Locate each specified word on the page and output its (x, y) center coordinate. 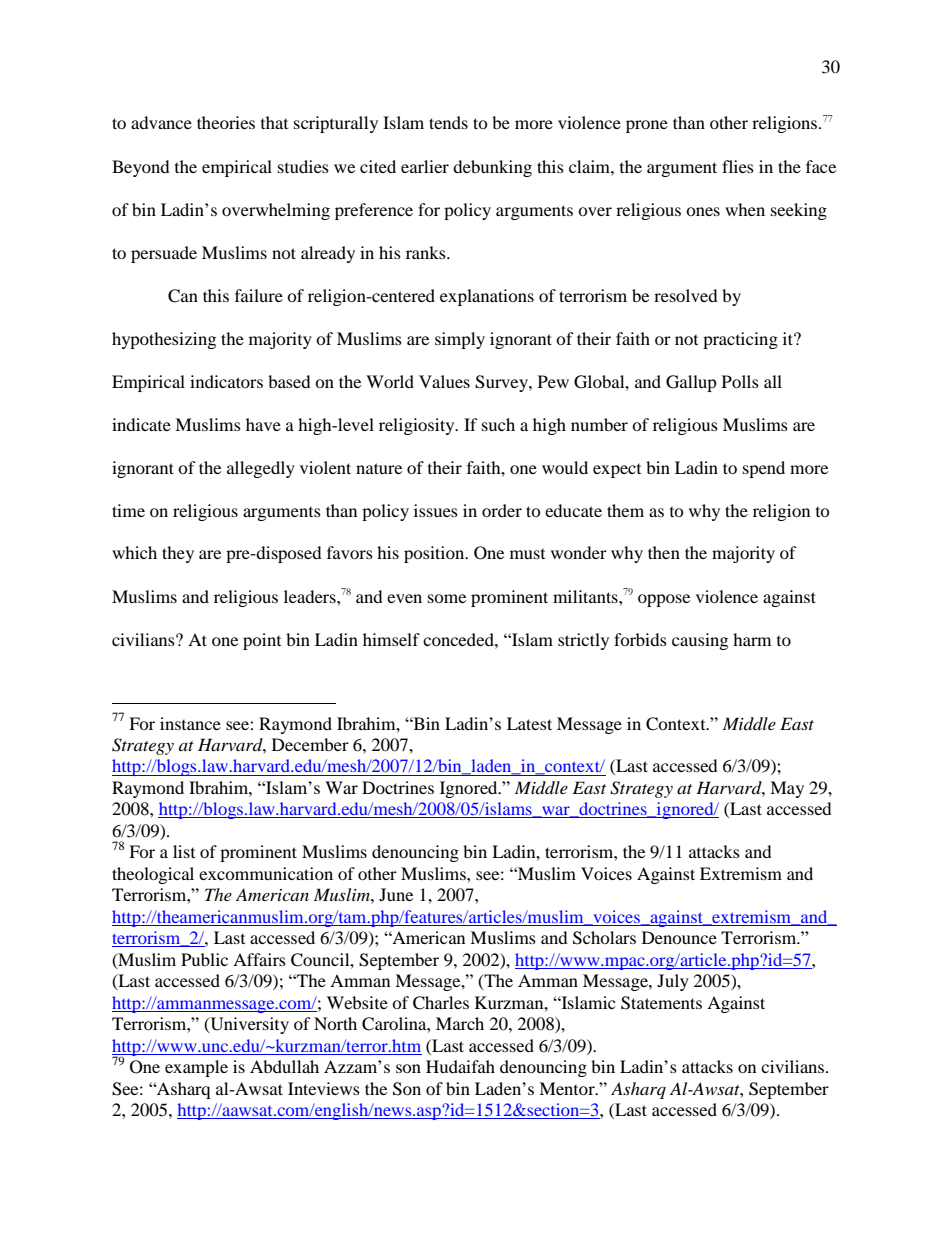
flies (738, 166)
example (196, 1068)
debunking (492, 168)
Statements (661, 1003)
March (460, 1023)
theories (226, 122)
